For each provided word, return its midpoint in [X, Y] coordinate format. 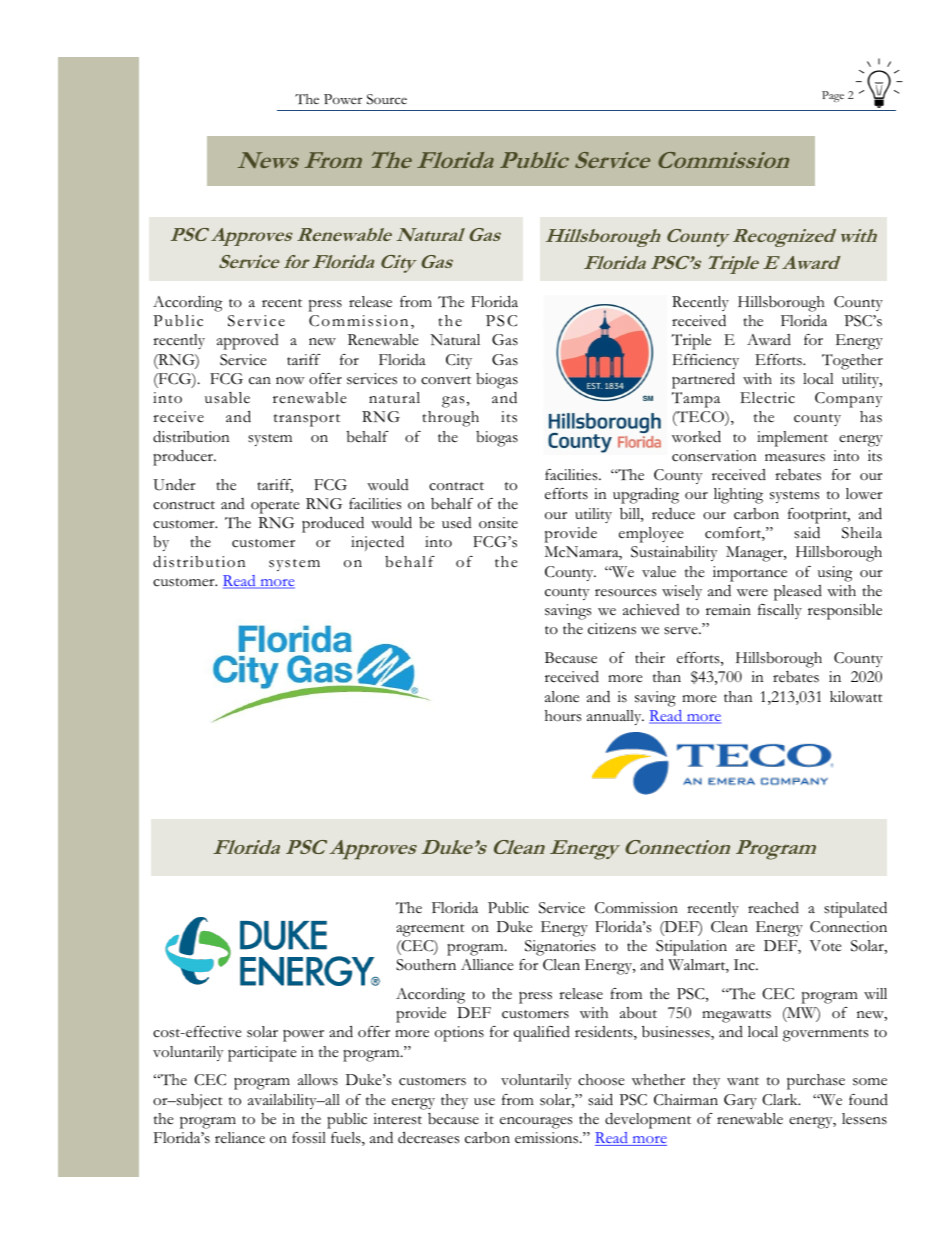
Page [833, 96]
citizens [612, 629]
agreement [430, 930]
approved [248, 342]
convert [446, 380]
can [260, 381]
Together [852, 362]
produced [333, 524]
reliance [240, 1138]
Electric [767, 398]
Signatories [560, 948]
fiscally [780, 611]
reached [773, 908]
